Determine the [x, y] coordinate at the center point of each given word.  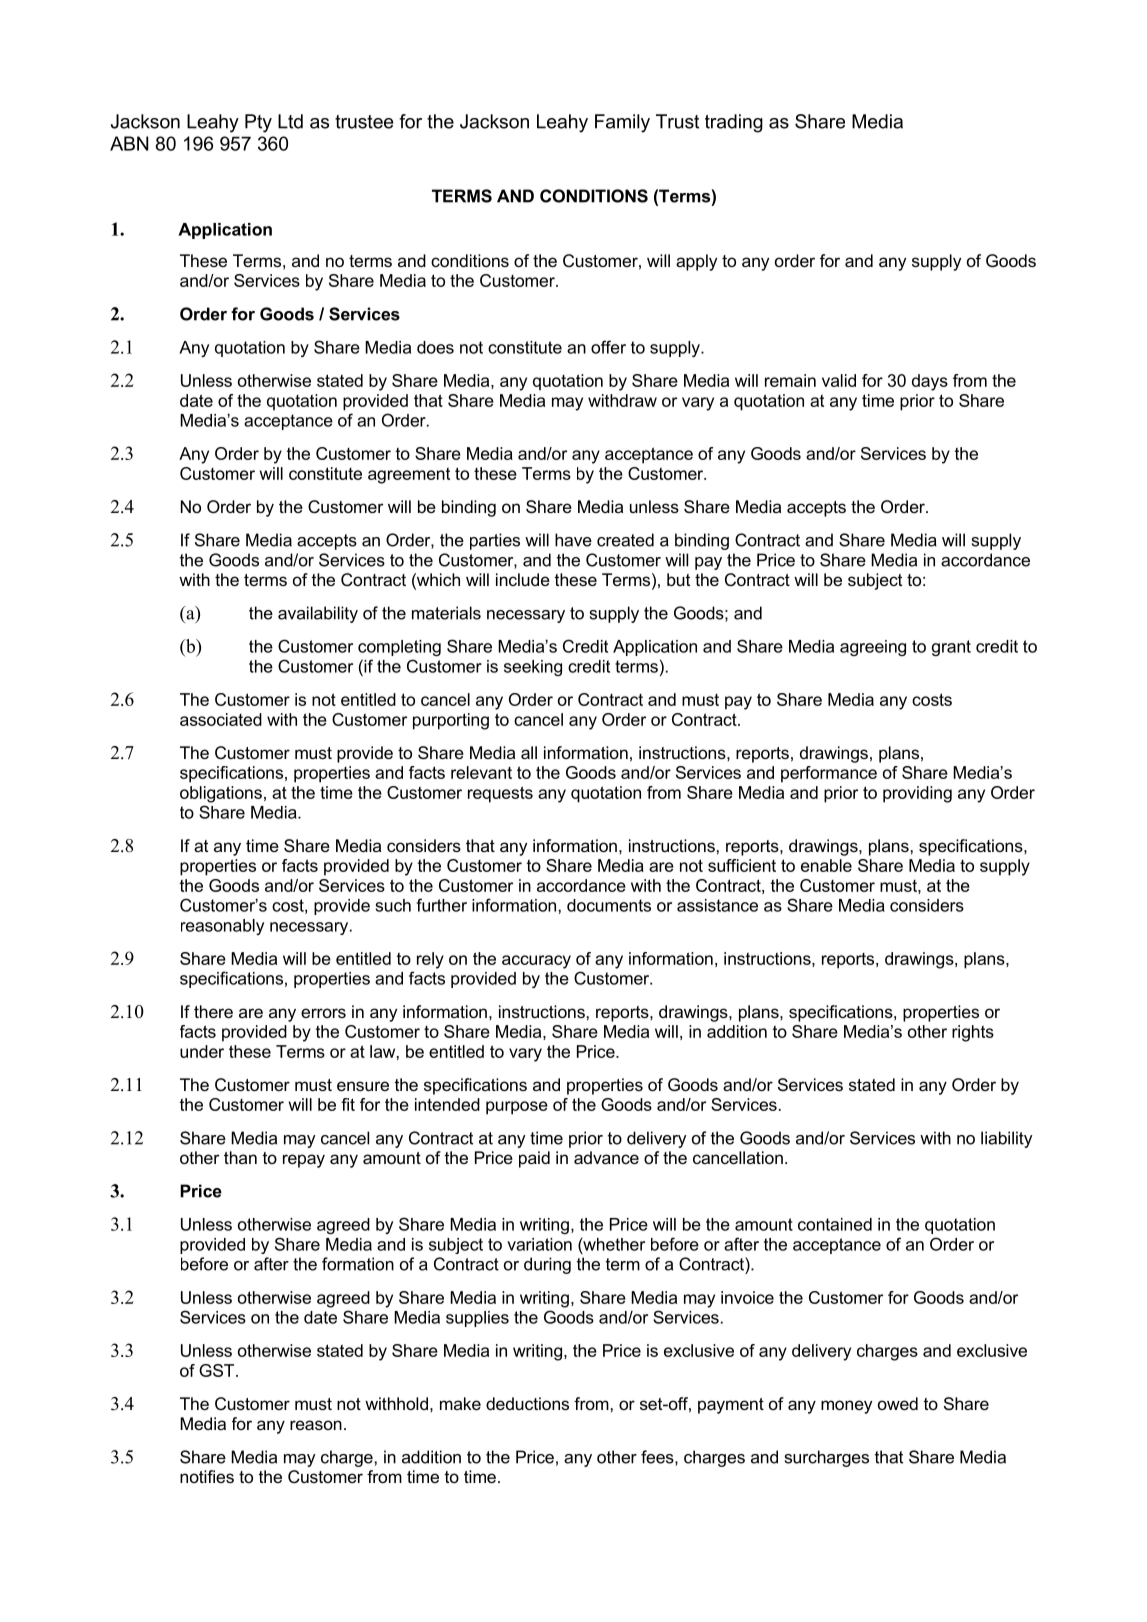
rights [973, 1033]
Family [622, 123]
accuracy [536, 962]
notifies [207, 1476]
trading [734, 123]
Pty [258, 123]
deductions [527, 1403]
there [213, 1011]
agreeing [873, 648]
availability [318, 614]
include [523, 579]
